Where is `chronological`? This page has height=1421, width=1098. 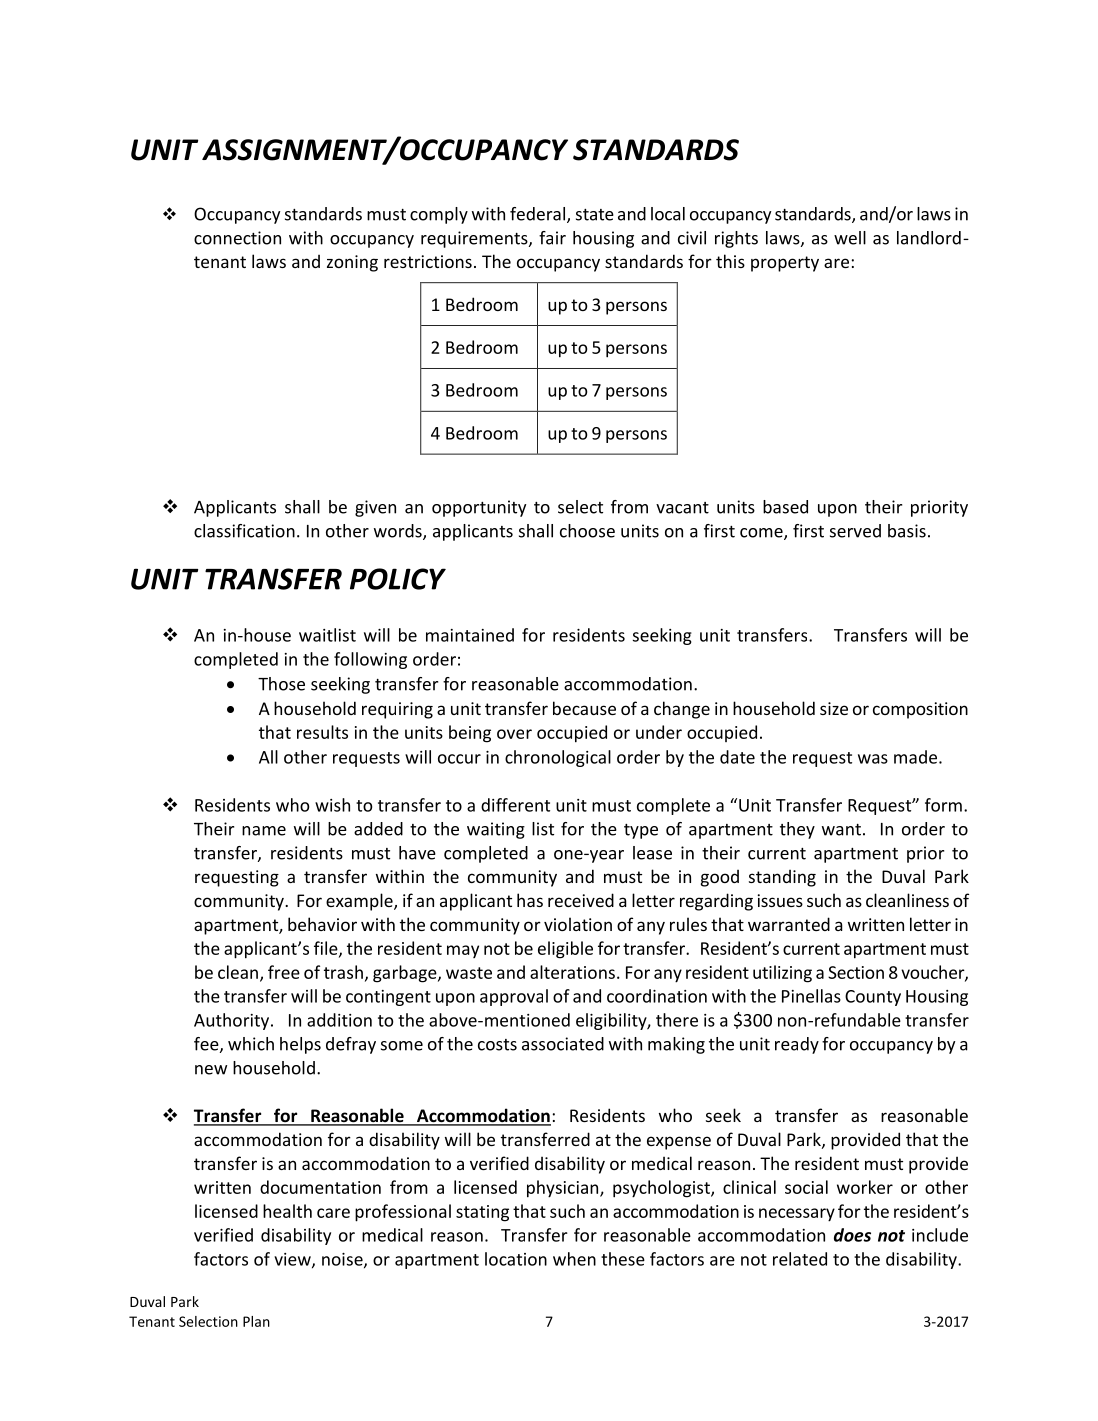 chronological is located at coordinates (558, 758).
